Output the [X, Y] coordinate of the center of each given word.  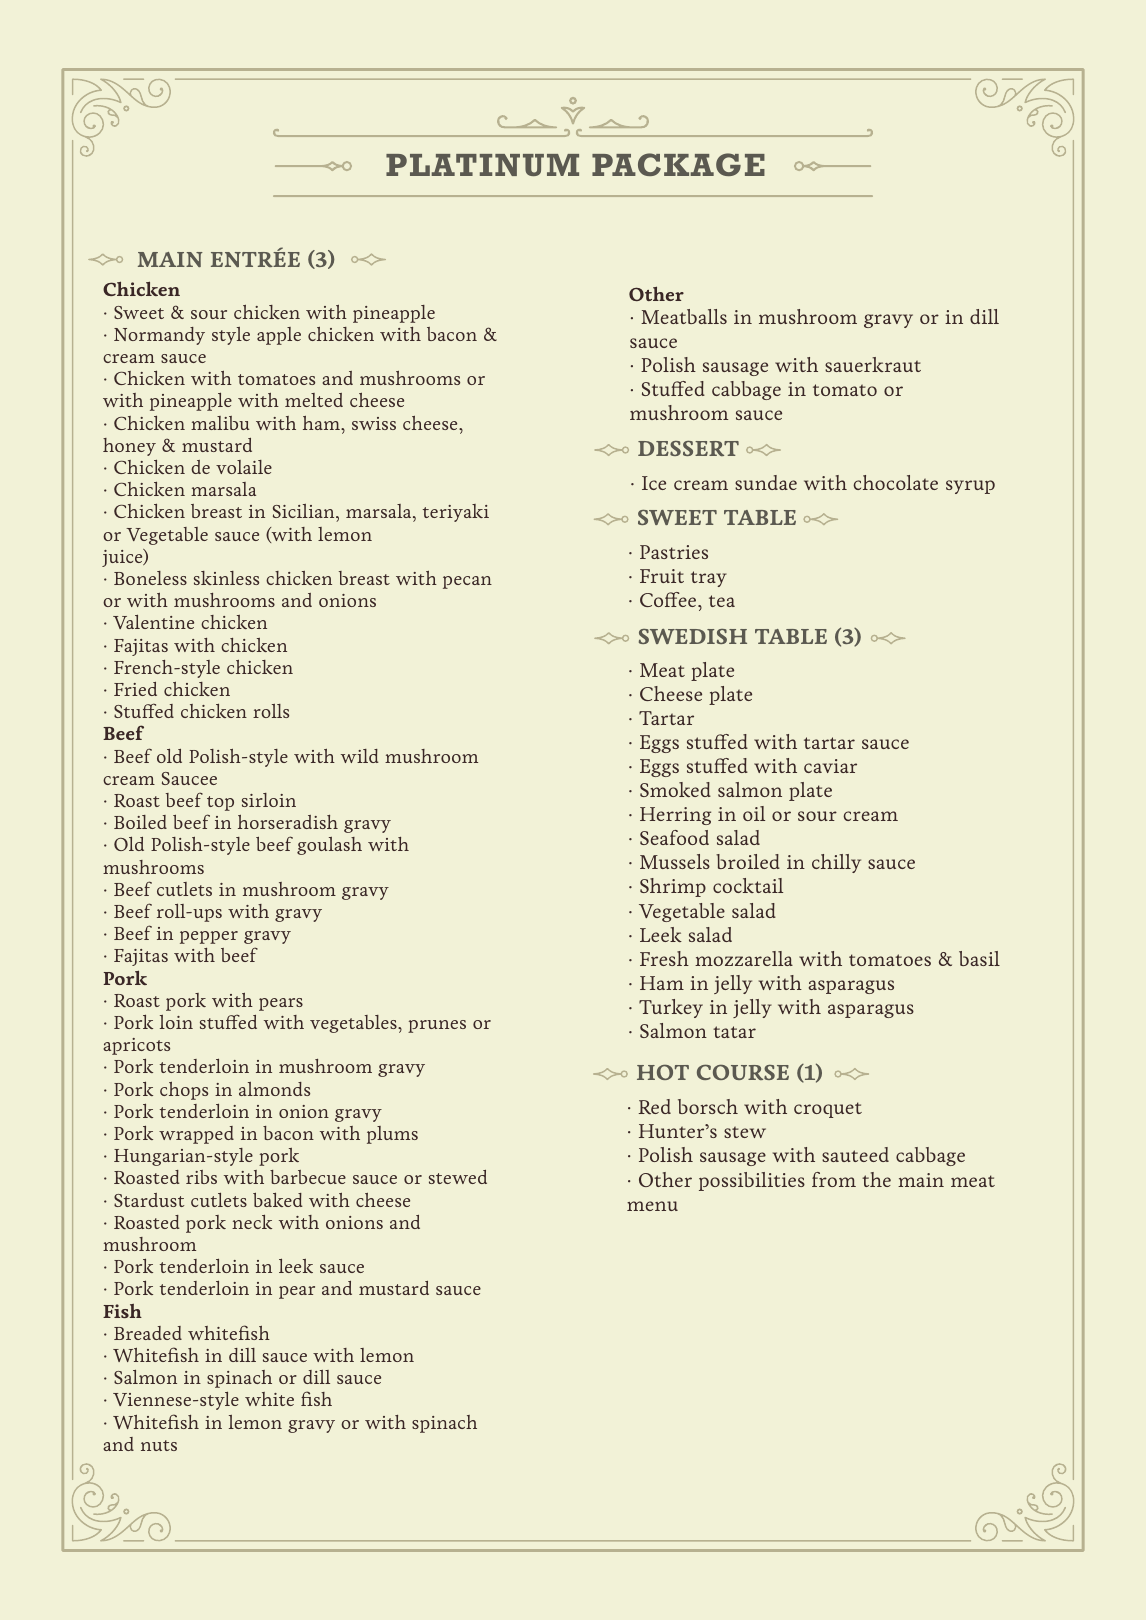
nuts [159, 1445]
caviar [830, 766]
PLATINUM [482, 165]
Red [654, 1107]
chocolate [895, 482]
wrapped [196, 1135]
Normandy [159, 336]
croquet [828, 1110]
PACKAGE [678, 164]
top [220, 803]
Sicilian [305, 513]
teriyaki [456, 513]
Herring [675, 816]
